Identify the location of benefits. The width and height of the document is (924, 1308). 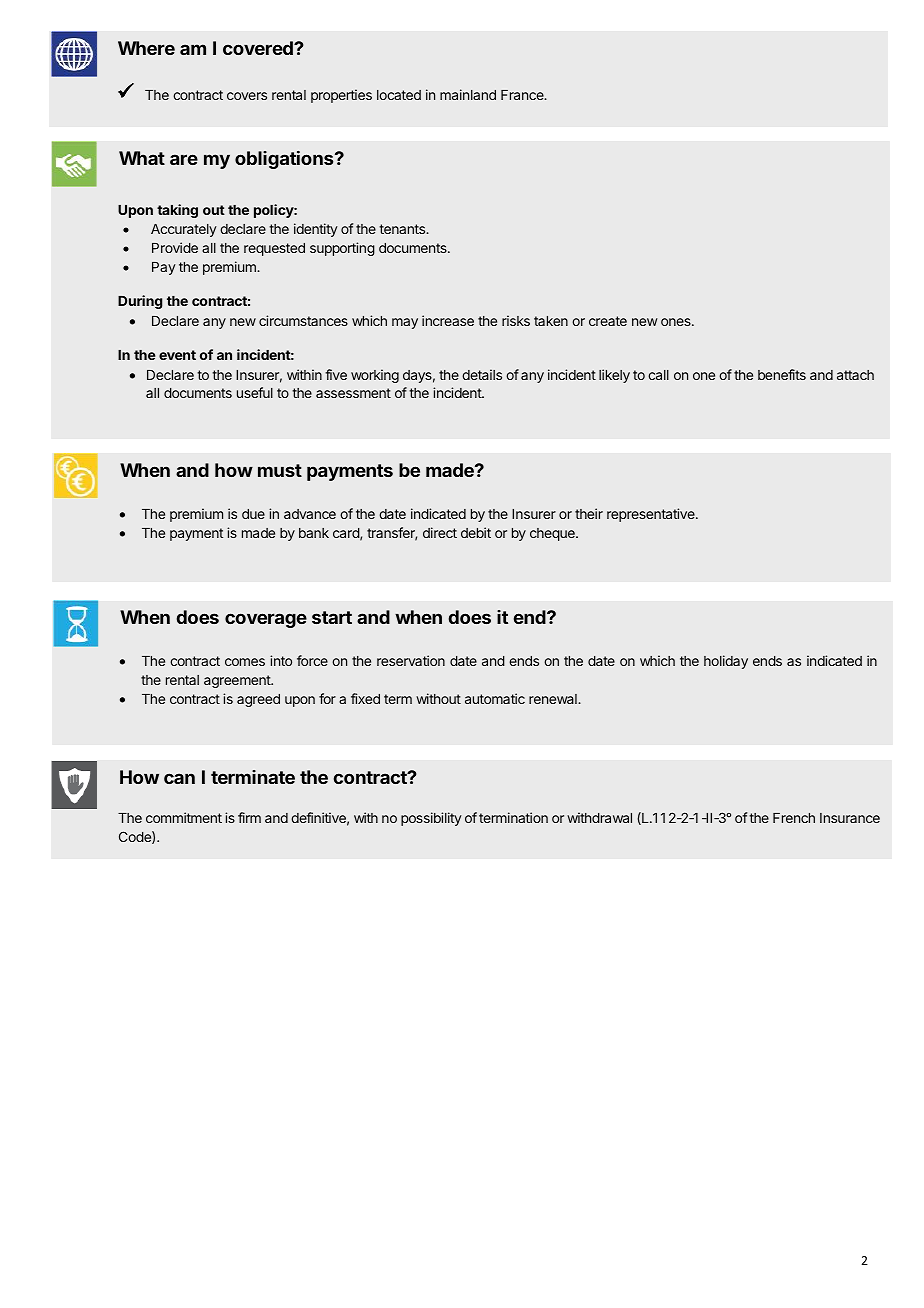
(782, 374).
